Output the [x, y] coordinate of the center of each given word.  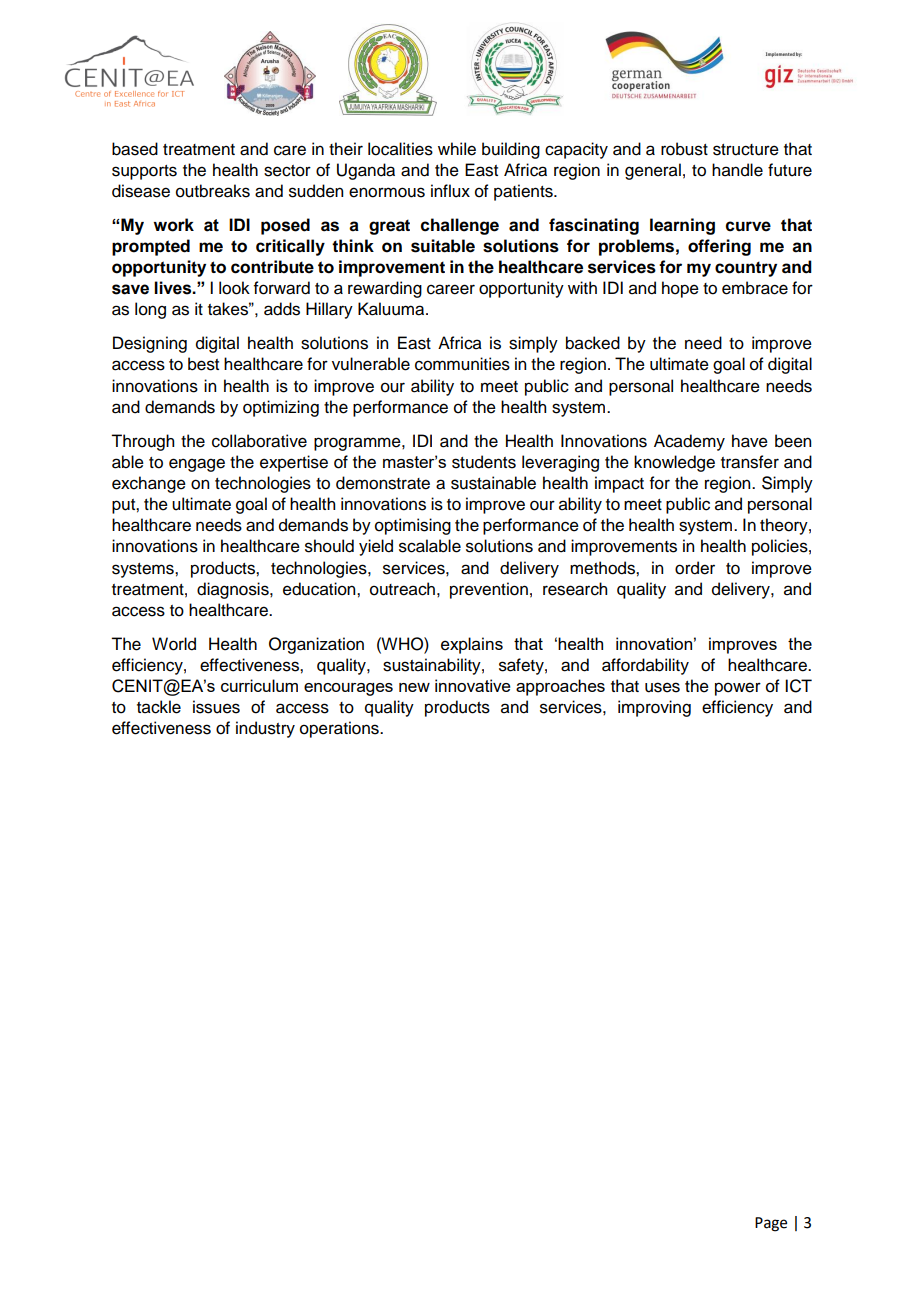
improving [654, 708]
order [695, 568]
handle [737, 170]
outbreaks [213, 191]
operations [340, 729]
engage [197, 465]
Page [771, 1224]
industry [265, 729]
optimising [413, 526]
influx [450, 191]
